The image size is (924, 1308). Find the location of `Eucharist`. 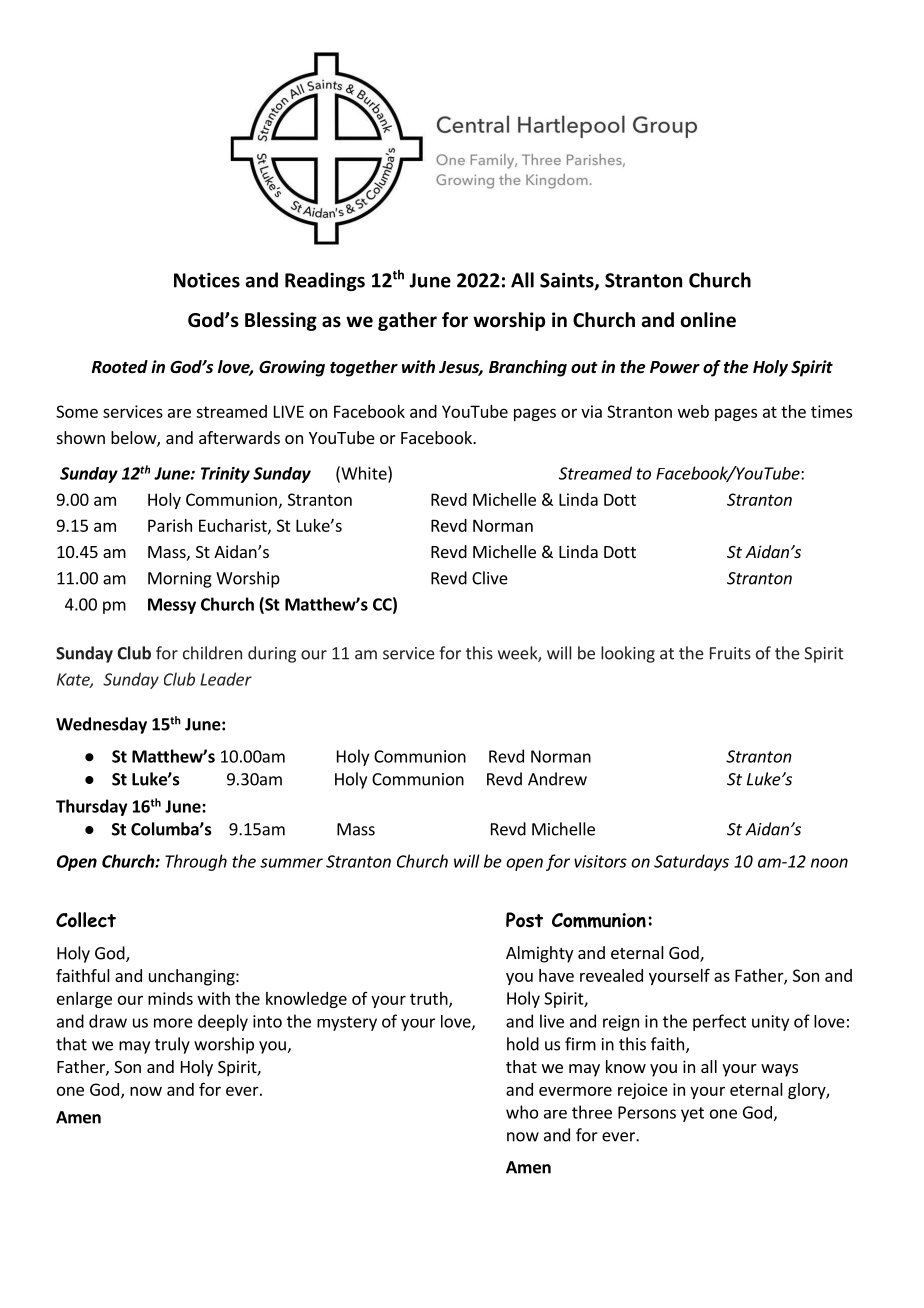

Eucharist is located at coordinates (234, 526).
